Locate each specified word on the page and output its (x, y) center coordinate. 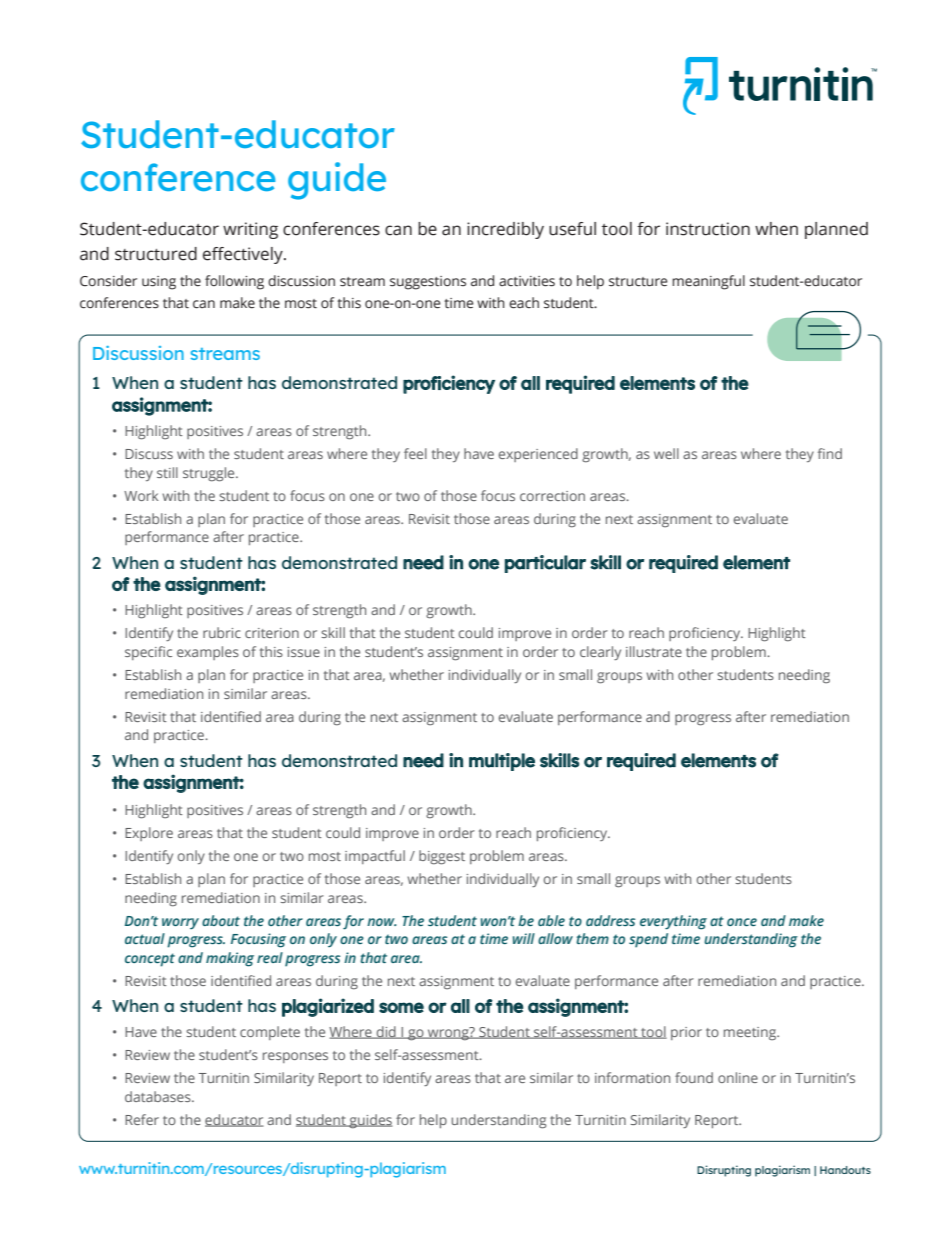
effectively (244, 255)
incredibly (505, 230)
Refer (142, 1119)
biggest (442, 857)
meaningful (708, 282)
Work (141, 495)
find (830, 453)
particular (545, 564)
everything (673, 922)
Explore (149, 834)
